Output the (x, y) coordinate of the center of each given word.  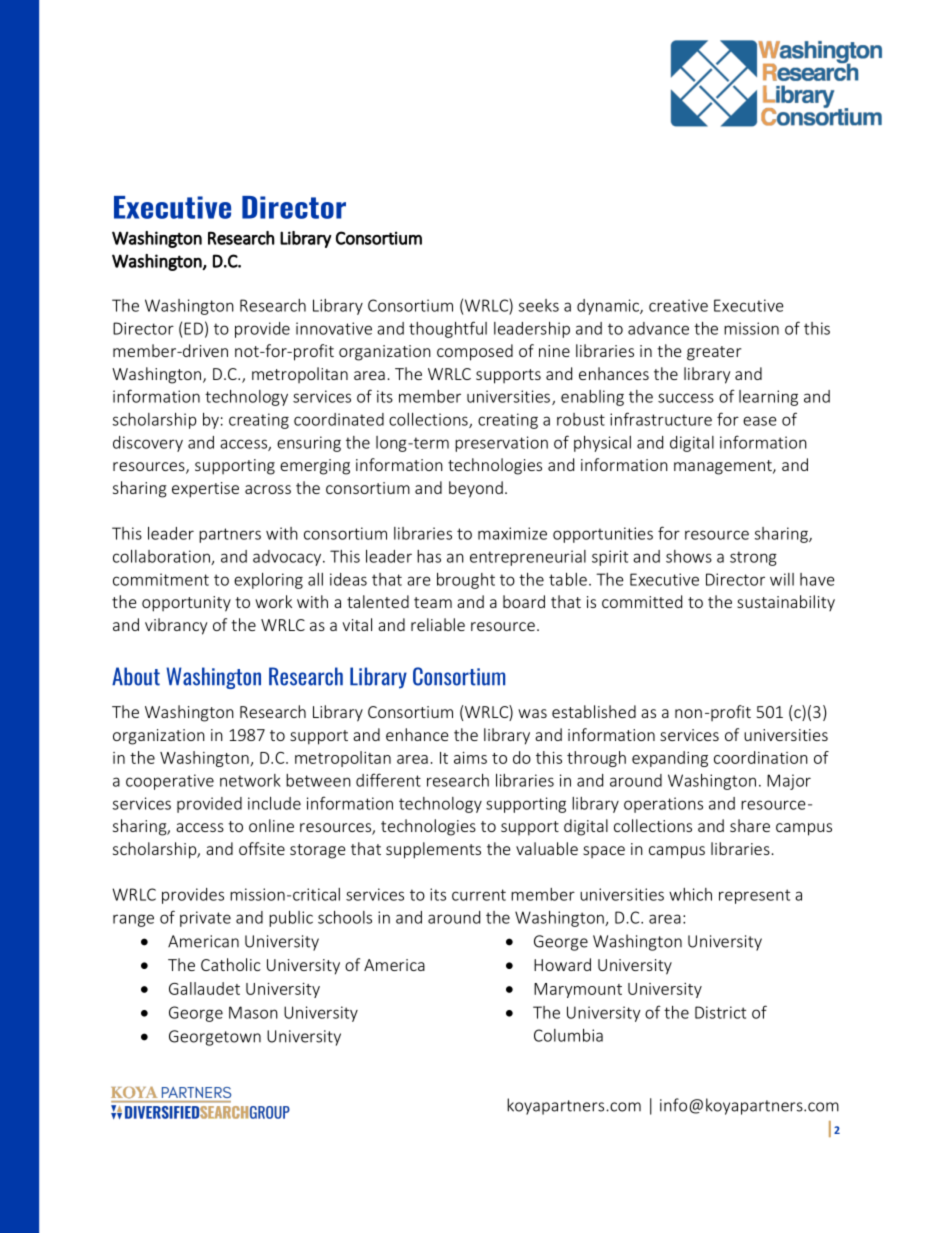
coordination (761, 757)
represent (754, 896)
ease (760, 421)
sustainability (786, 603)
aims (470, 758)
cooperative (170, 782)
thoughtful (448, 329)
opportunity (186, 604)
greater (714, 353)
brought (466, 581)
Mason (253, 1012)
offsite (262, 848)
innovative (334, 328)
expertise (205, 490)
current (479, 895)
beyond (476, 489)
